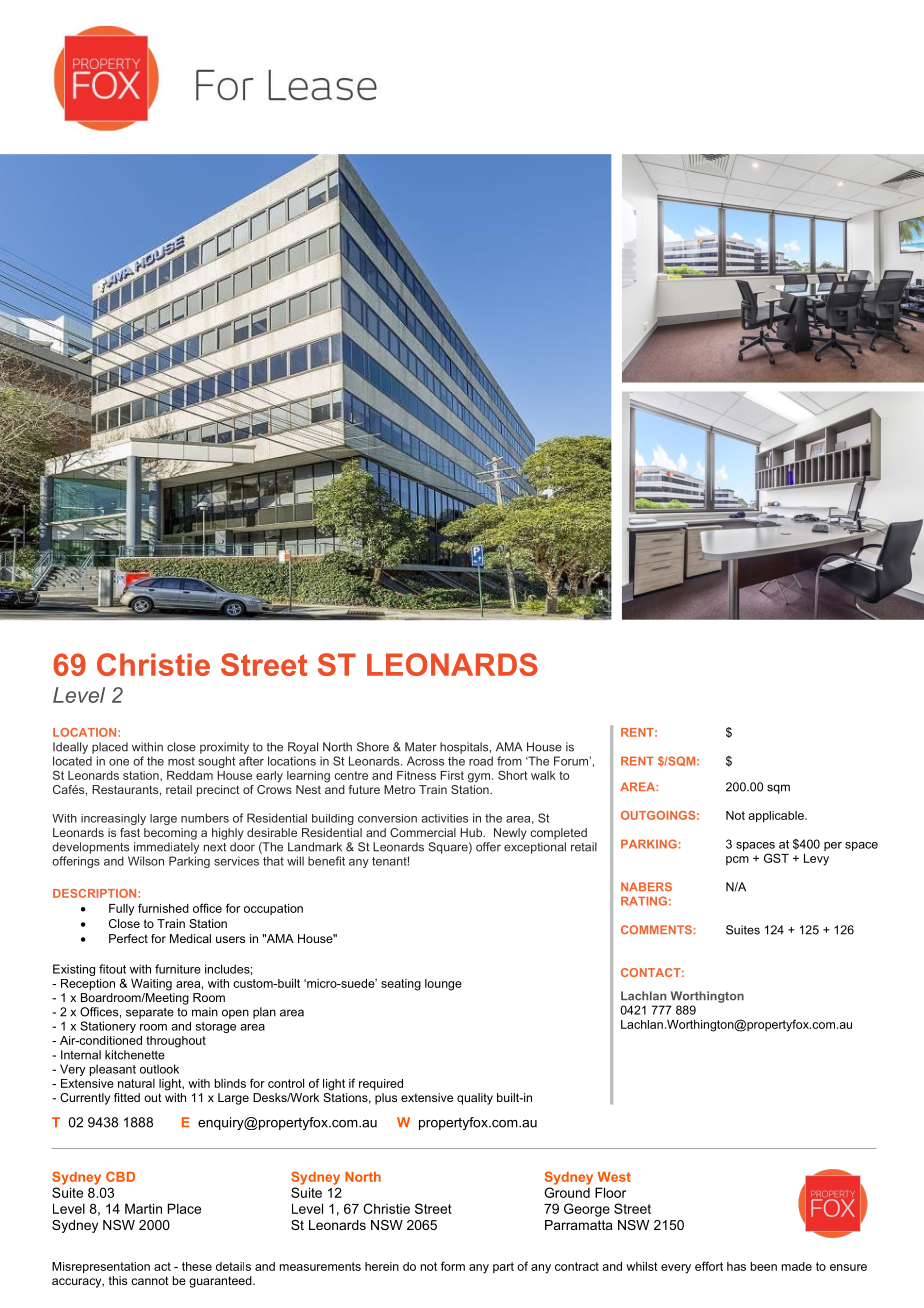 This image has height=1308, width=924. I want to click on quality, so click(475, 1099).
